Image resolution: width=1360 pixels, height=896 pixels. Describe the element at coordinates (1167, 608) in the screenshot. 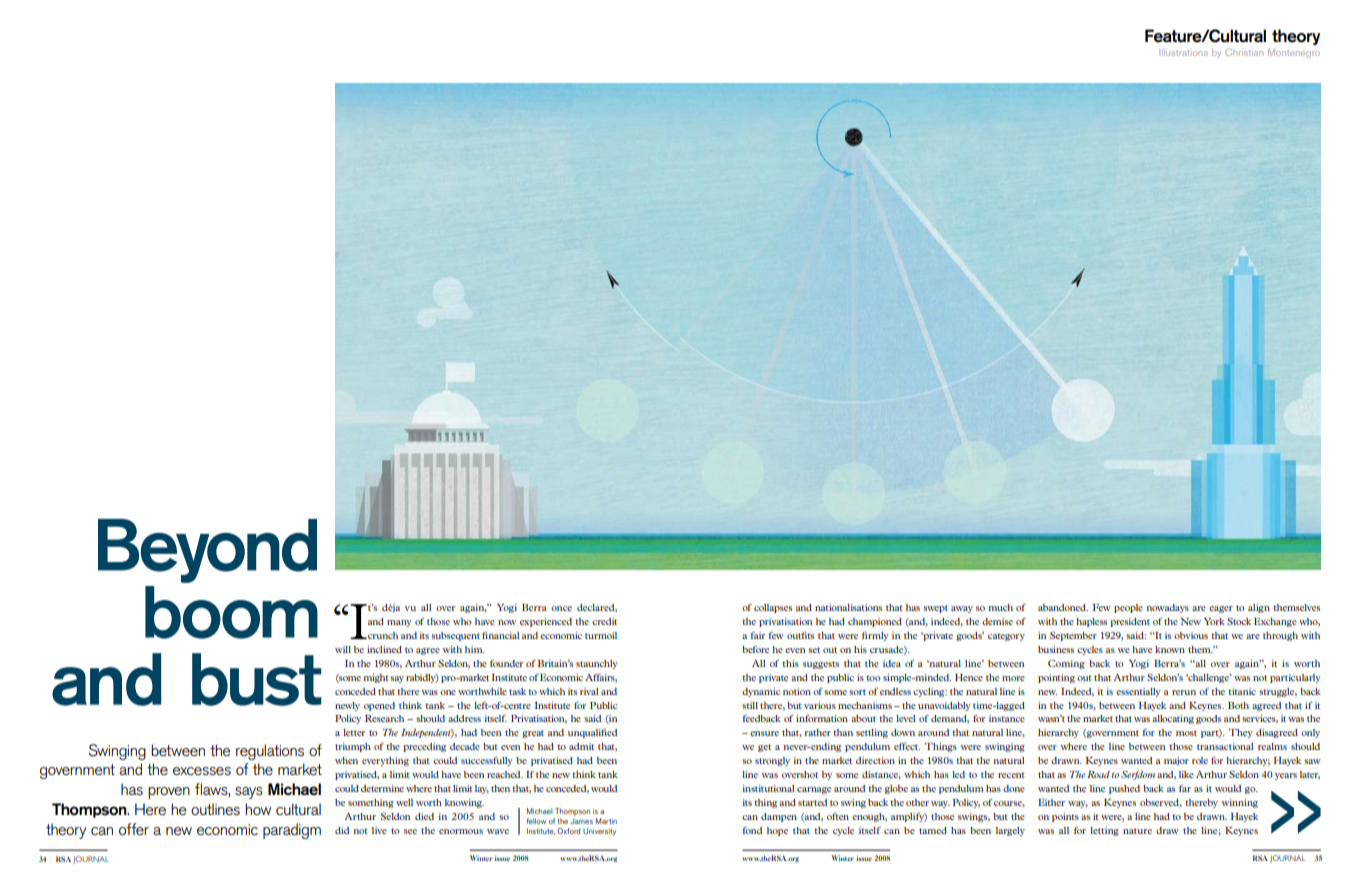

I see `nowadays` at that location.
